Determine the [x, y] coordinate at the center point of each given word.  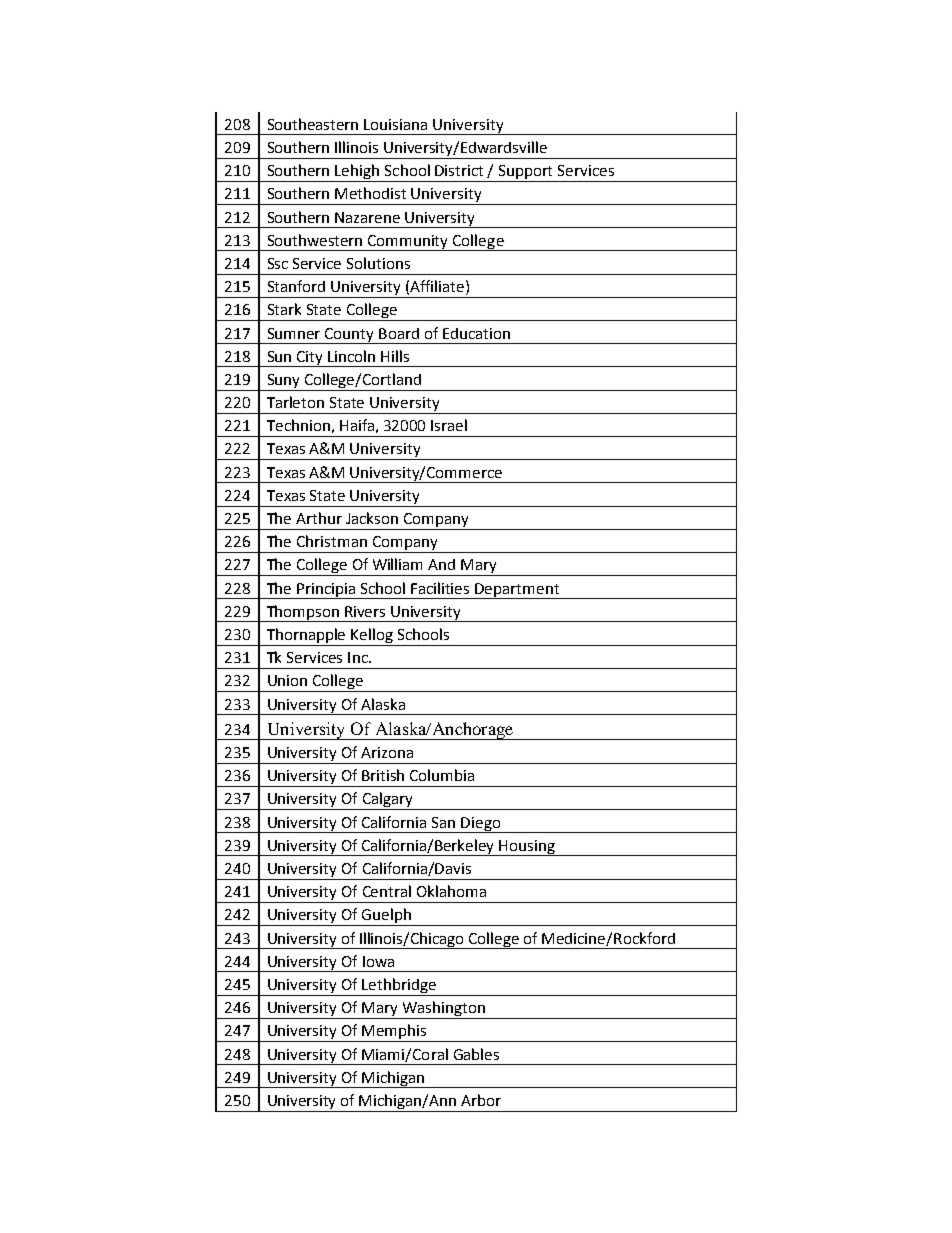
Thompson [303, 613]
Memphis [395, 1033]
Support [526, 173]
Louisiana [395, 124]
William [397, 564]
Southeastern [313, 124]
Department [517, 591]
